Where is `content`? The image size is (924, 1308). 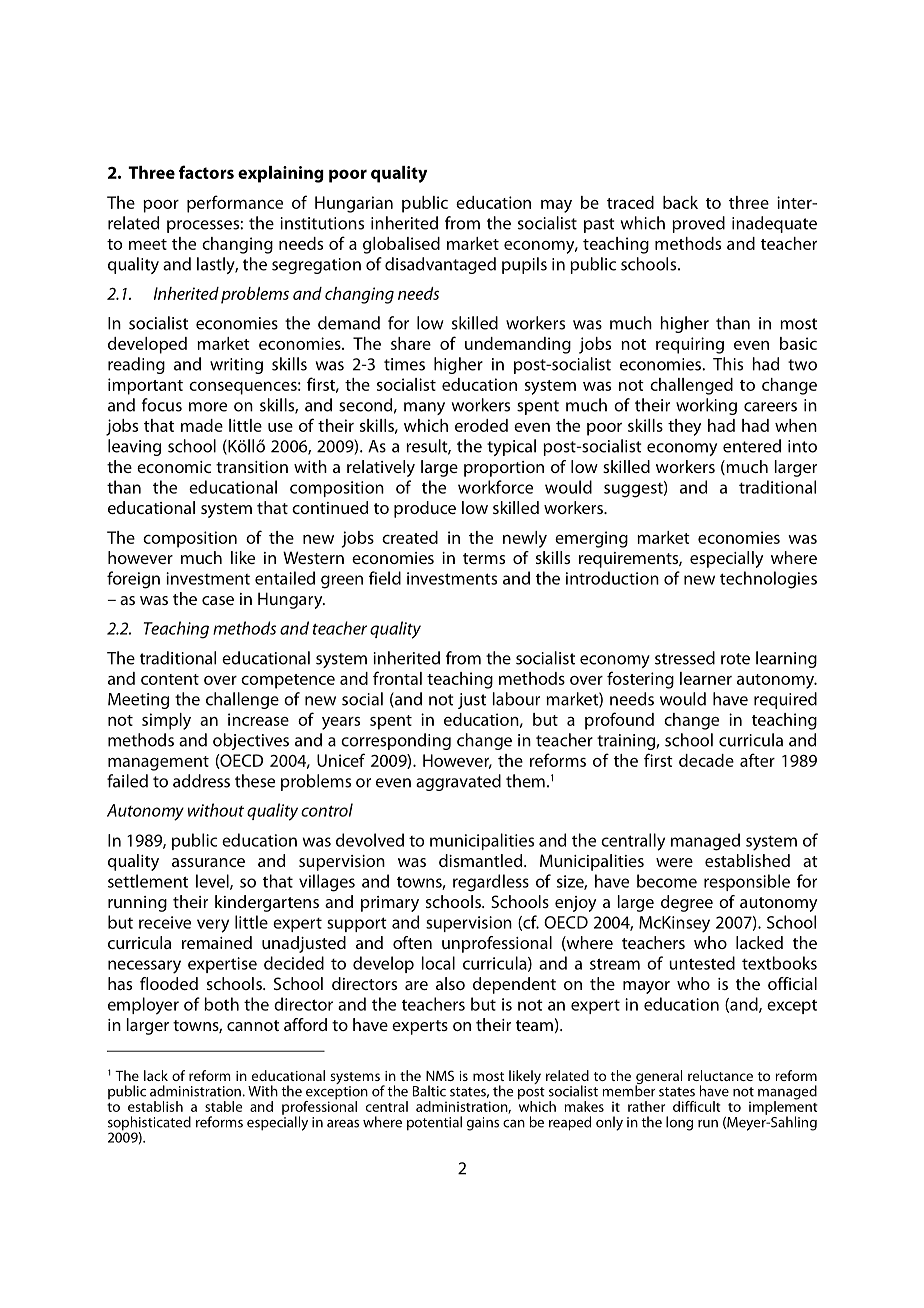 content is located at coordinates (170, 679).
